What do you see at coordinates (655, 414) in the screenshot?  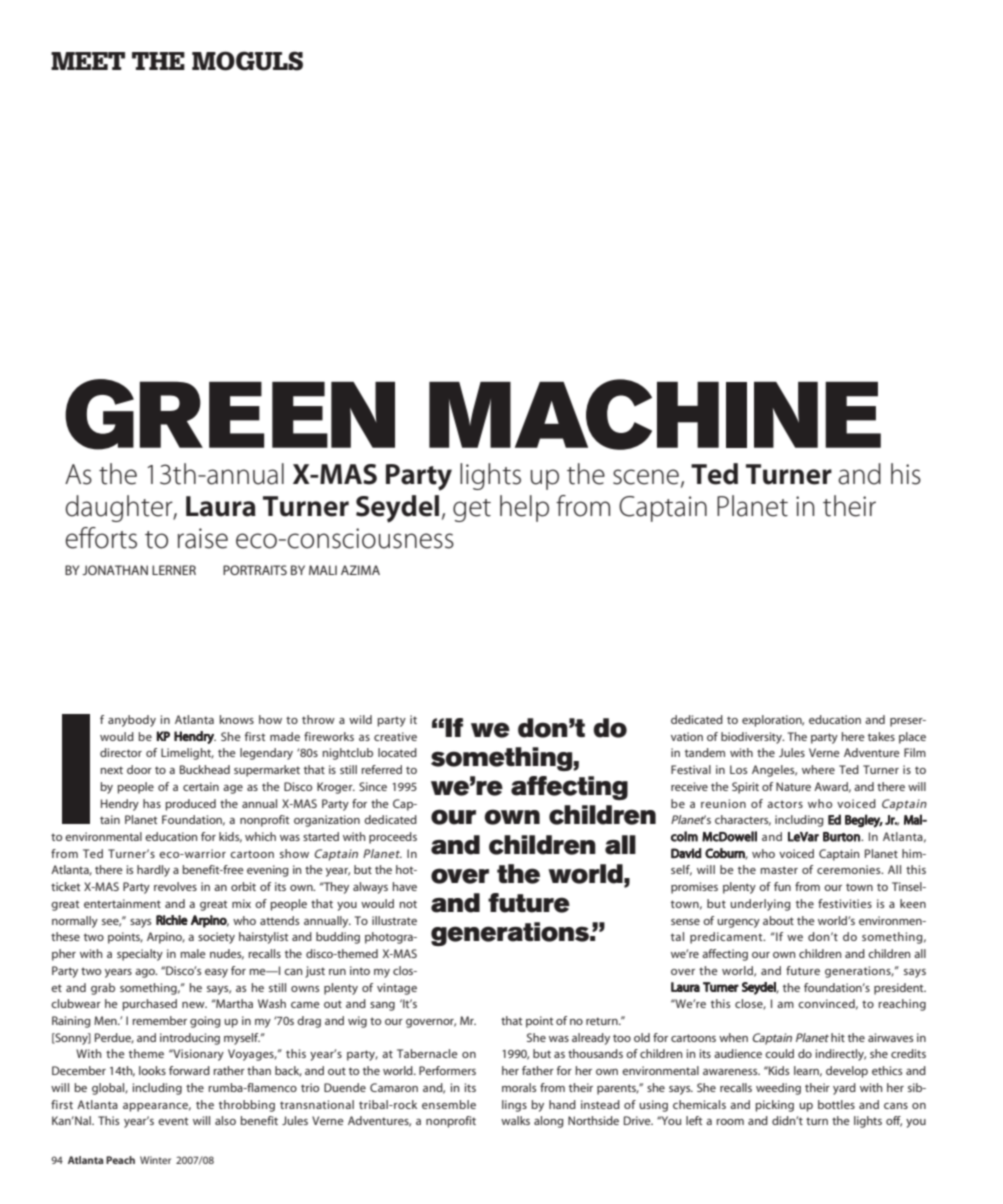 I see `MACHINE` at bounding box center [655, 414].
